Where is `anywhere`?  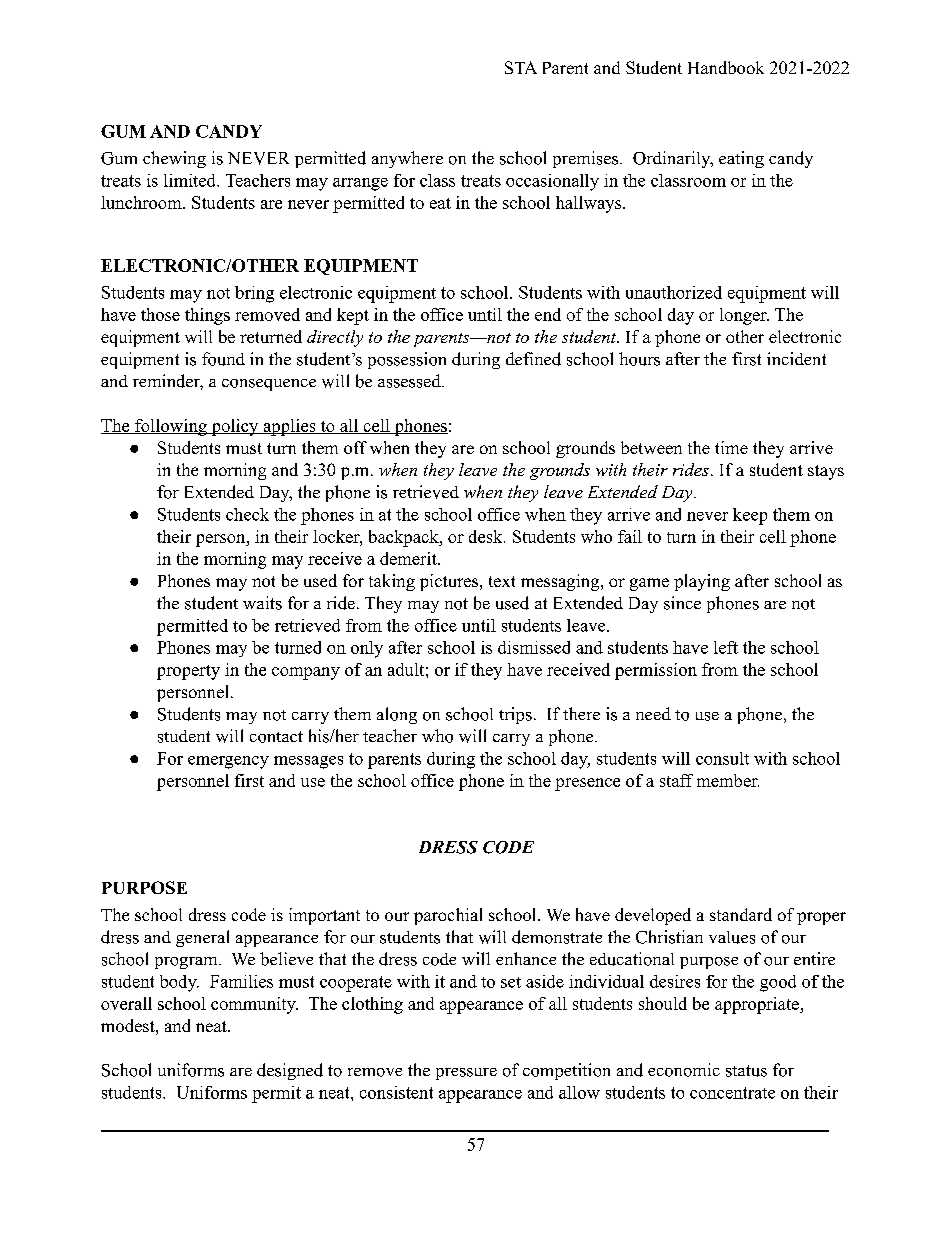
anywhere is located at coordinates (407, 159).
